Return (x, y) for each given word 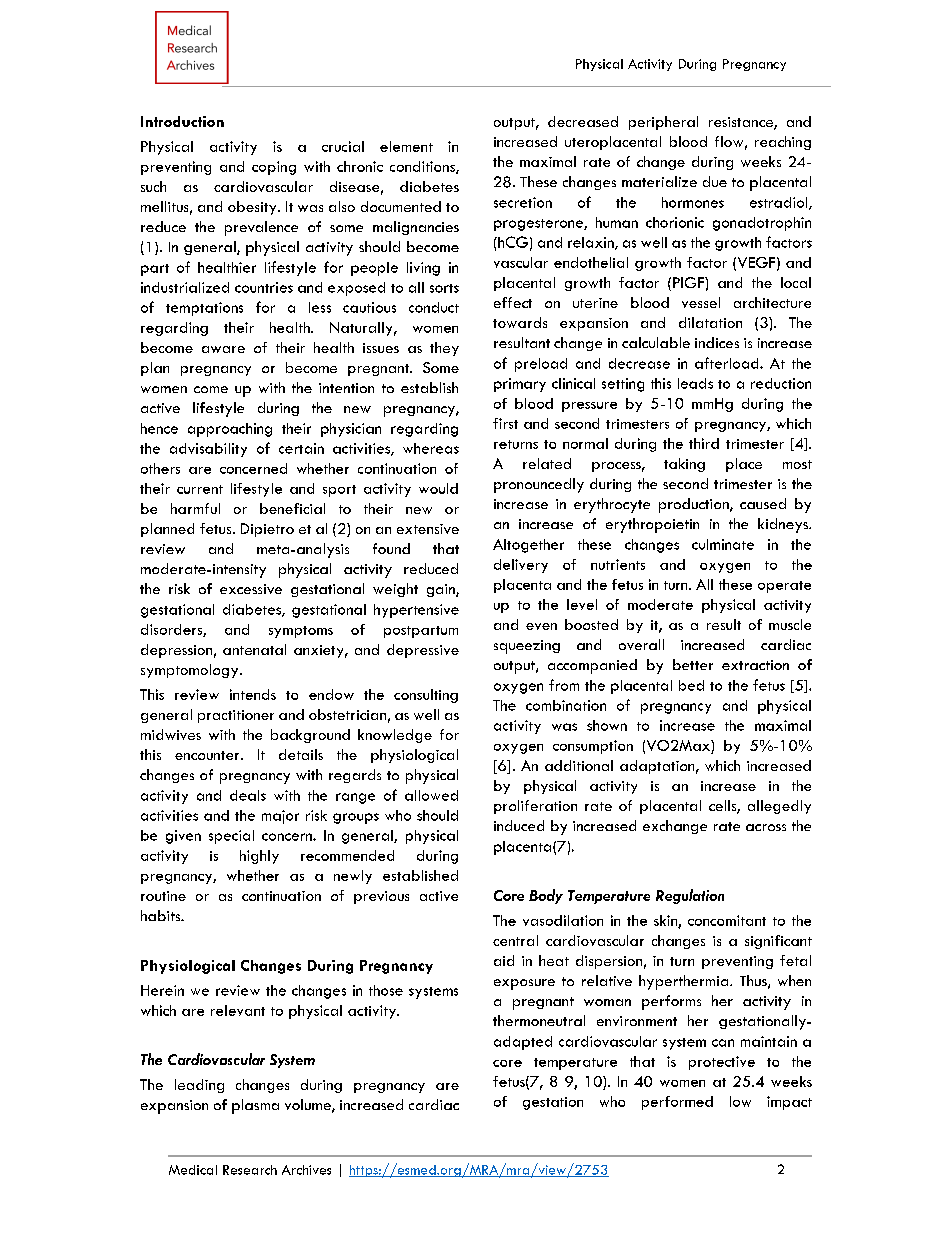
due (715, 181)
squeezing (527, 647)
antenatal (254, 649)
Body (546, 896)
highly (259, 857)
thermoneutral (539, 1020)
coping (274, 168)
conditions (423, 167)
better (693, 664)
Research (250, 1170)
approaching (230, 430)
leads (695, 383)
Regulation (690, 896)
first (505, 423)
